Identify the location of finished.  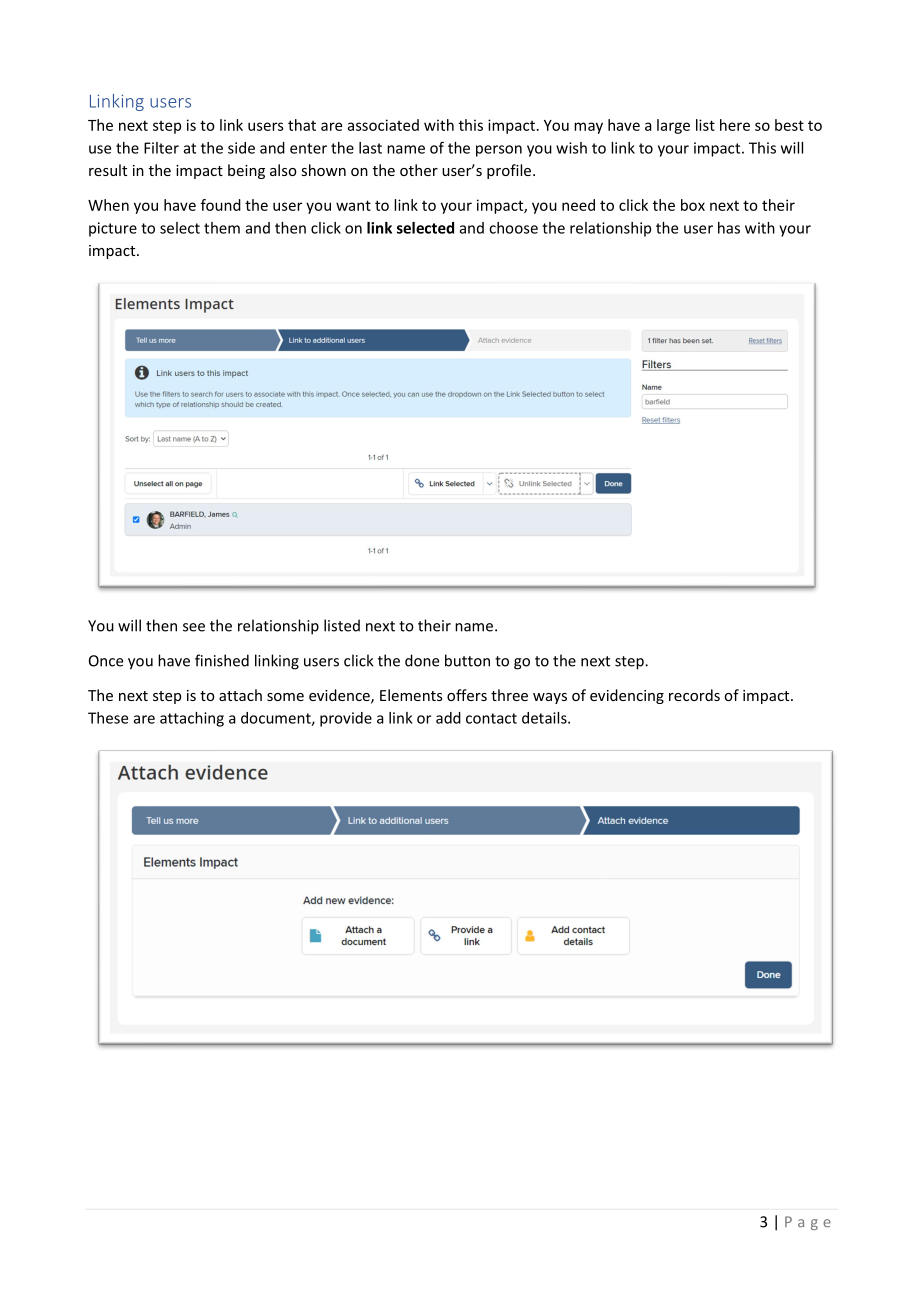
(222, 660).
